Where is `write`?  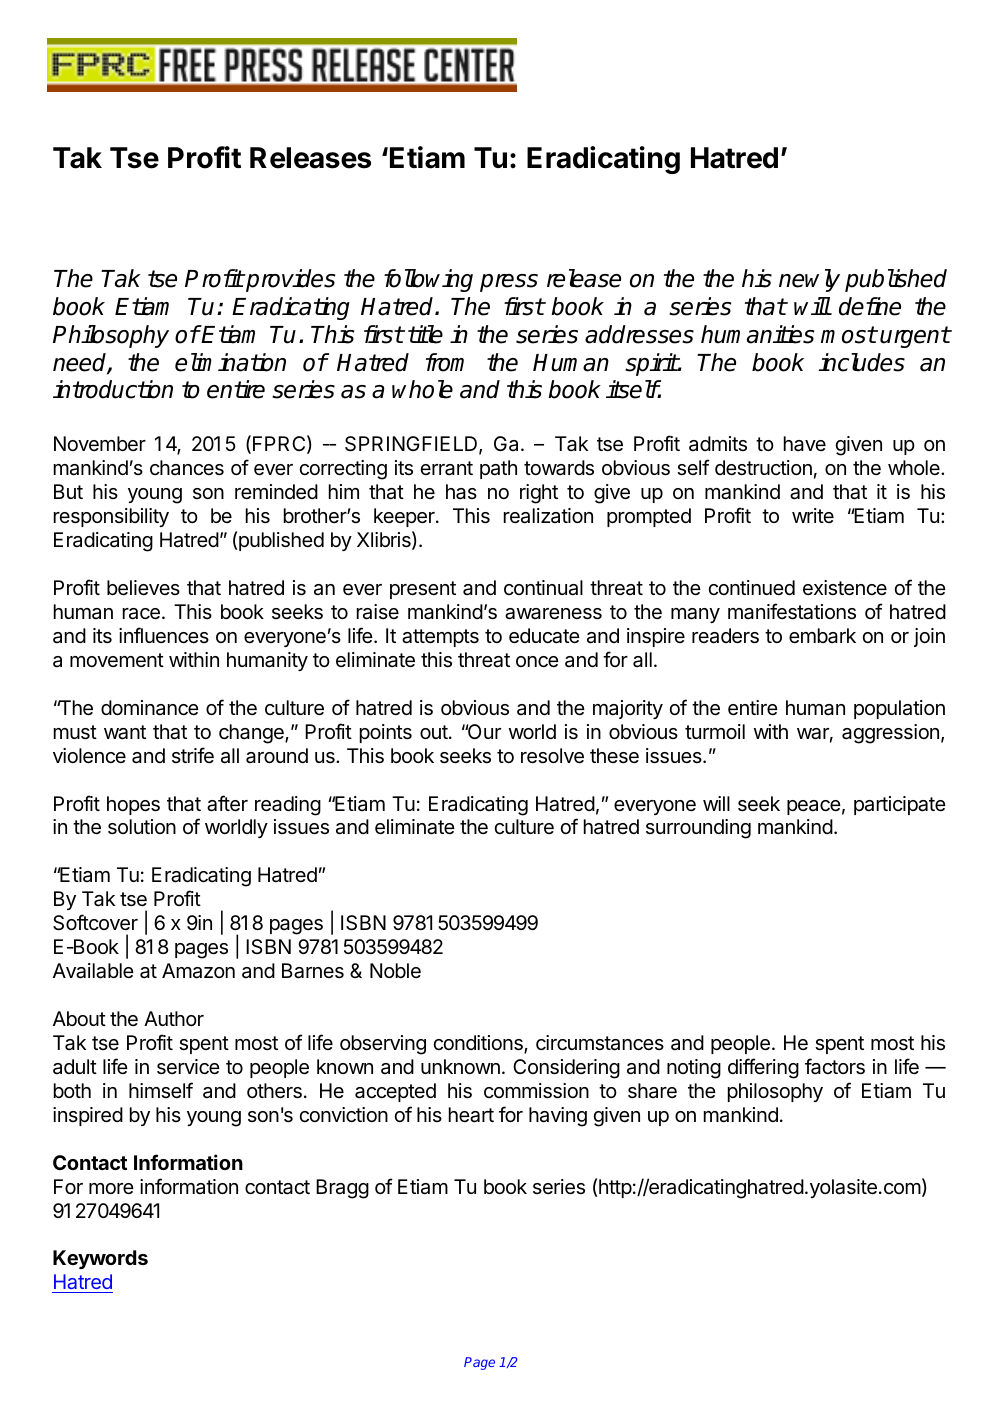
write is located at coordinates (813, 515).
